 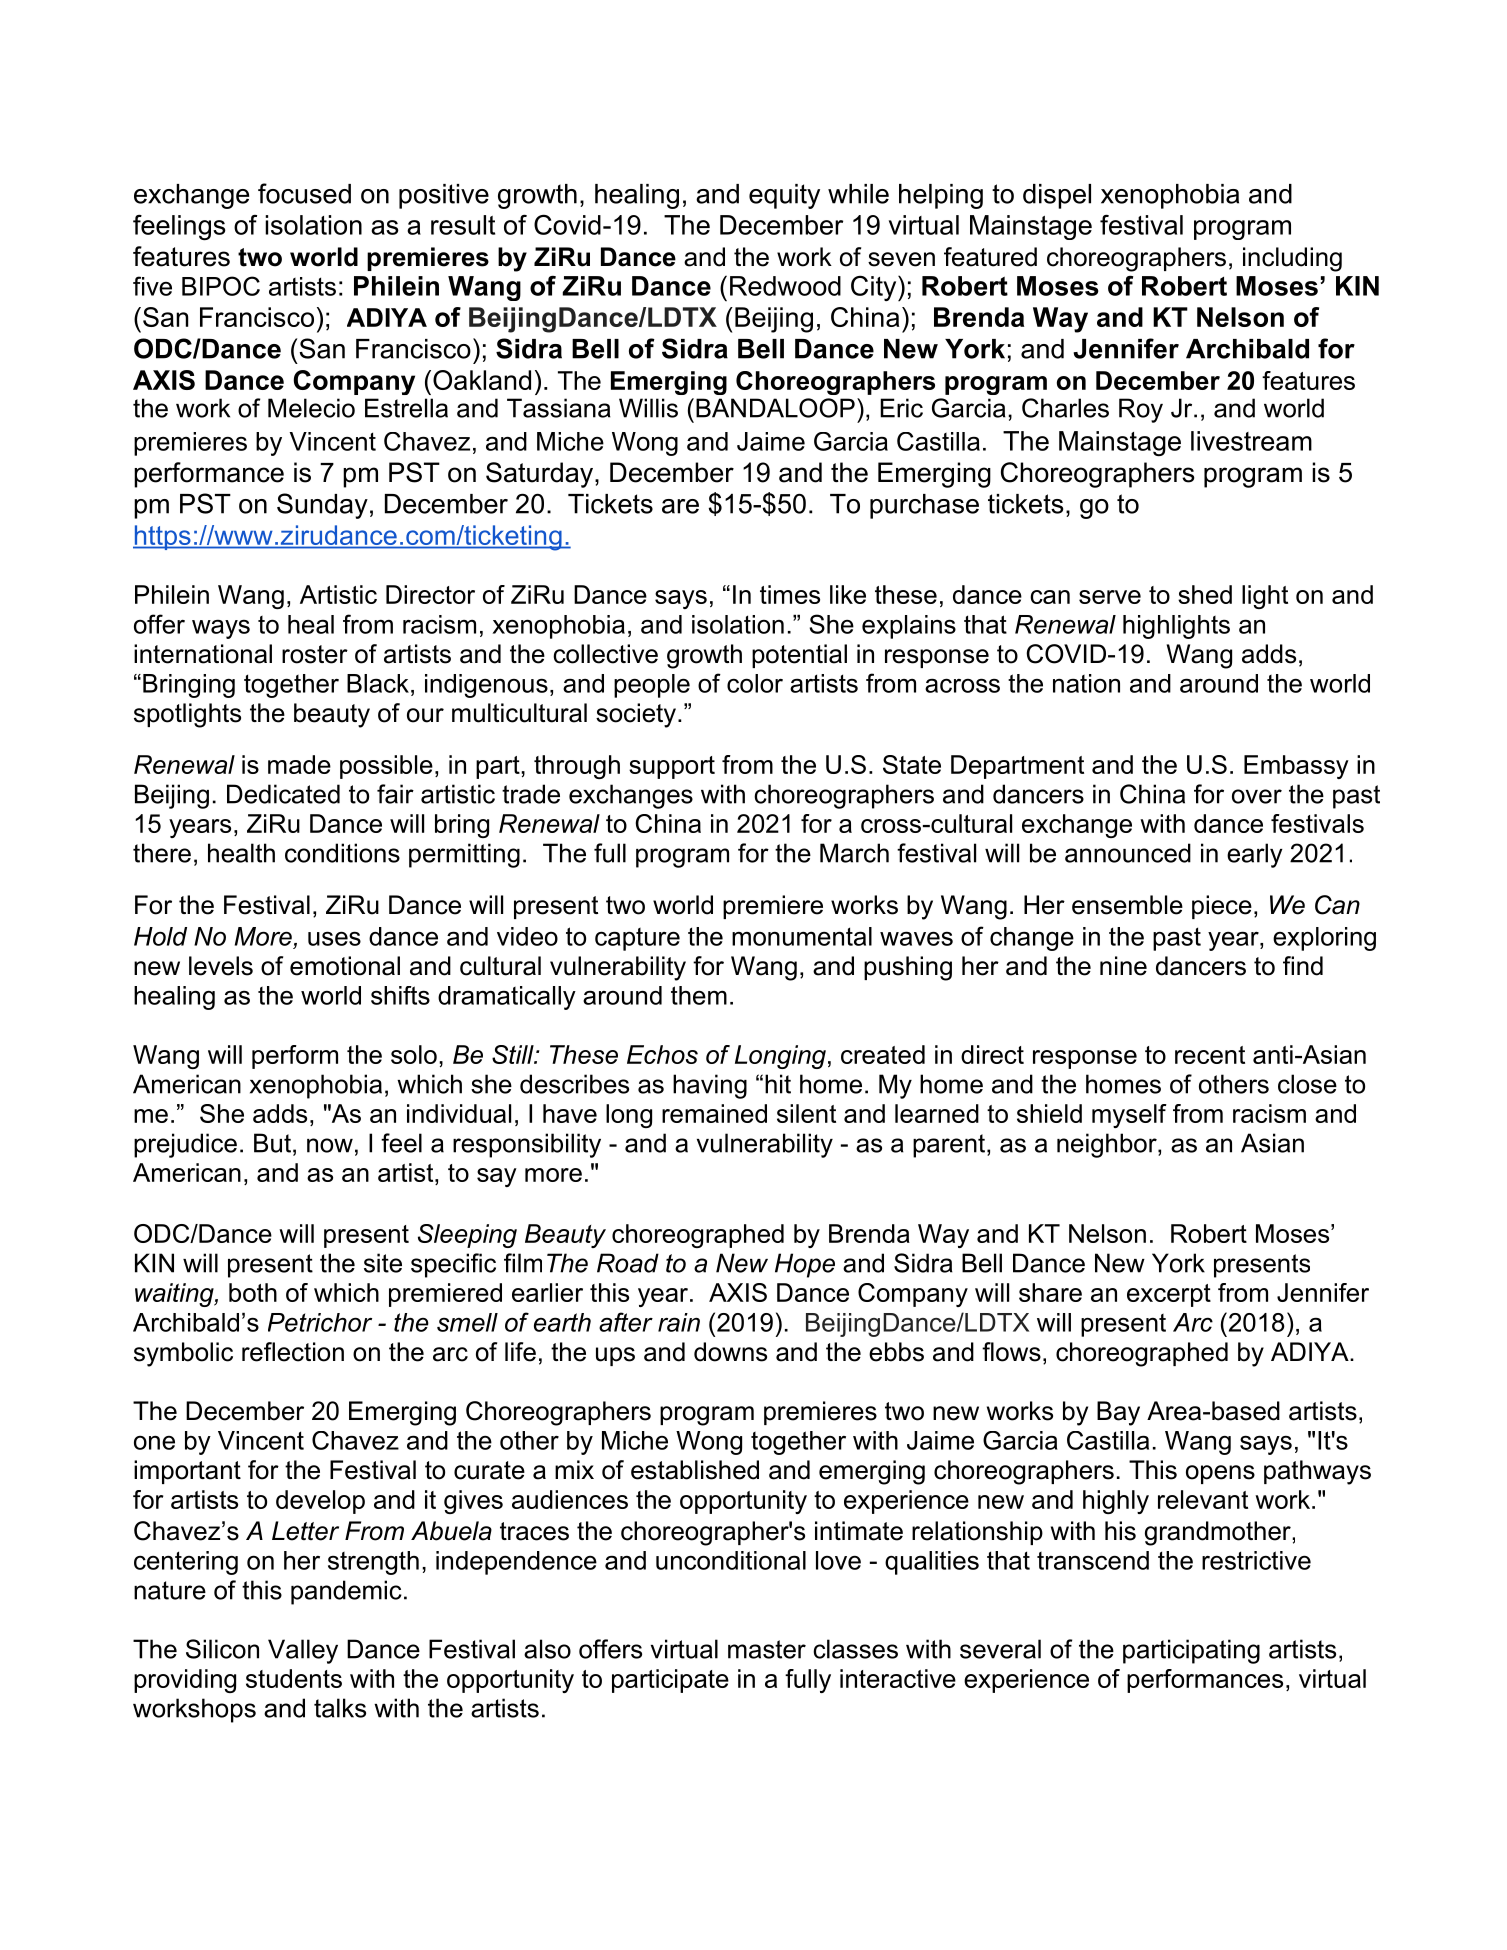 I want to click on equity, so click(x=784, y=196).
